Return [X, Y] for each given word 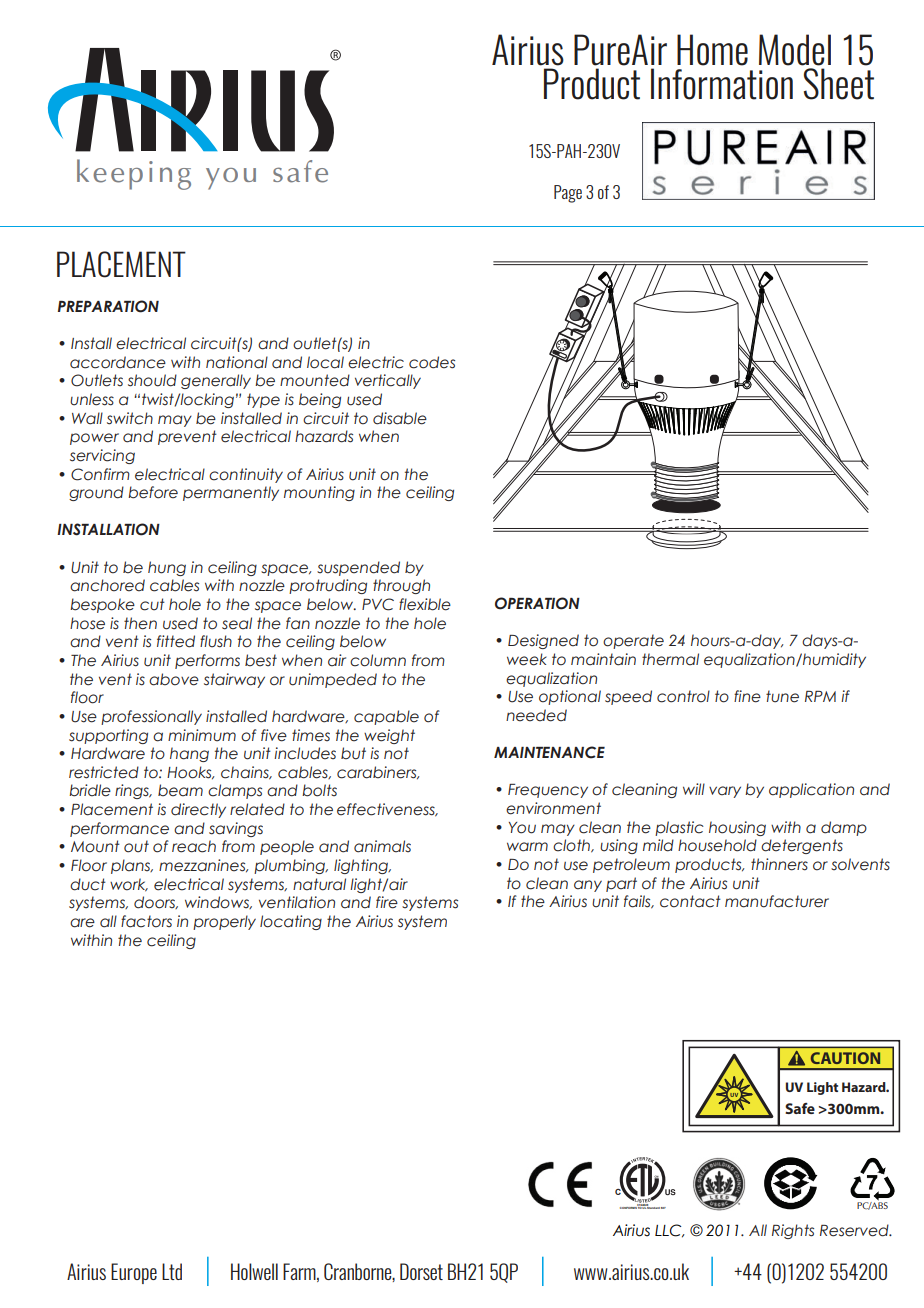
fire [387, 902]
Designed [543, 641]
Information [722, 84]
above [174, 679]
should [152, 380]
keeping [134, 174]
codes [432, 362]
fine [747, 696]
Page [568, 194]
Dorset [421, 1271]
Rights [793, 1231]
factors [146, 921]
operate [633, 641]
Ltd [172, 1271]
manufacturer [777, 901]
